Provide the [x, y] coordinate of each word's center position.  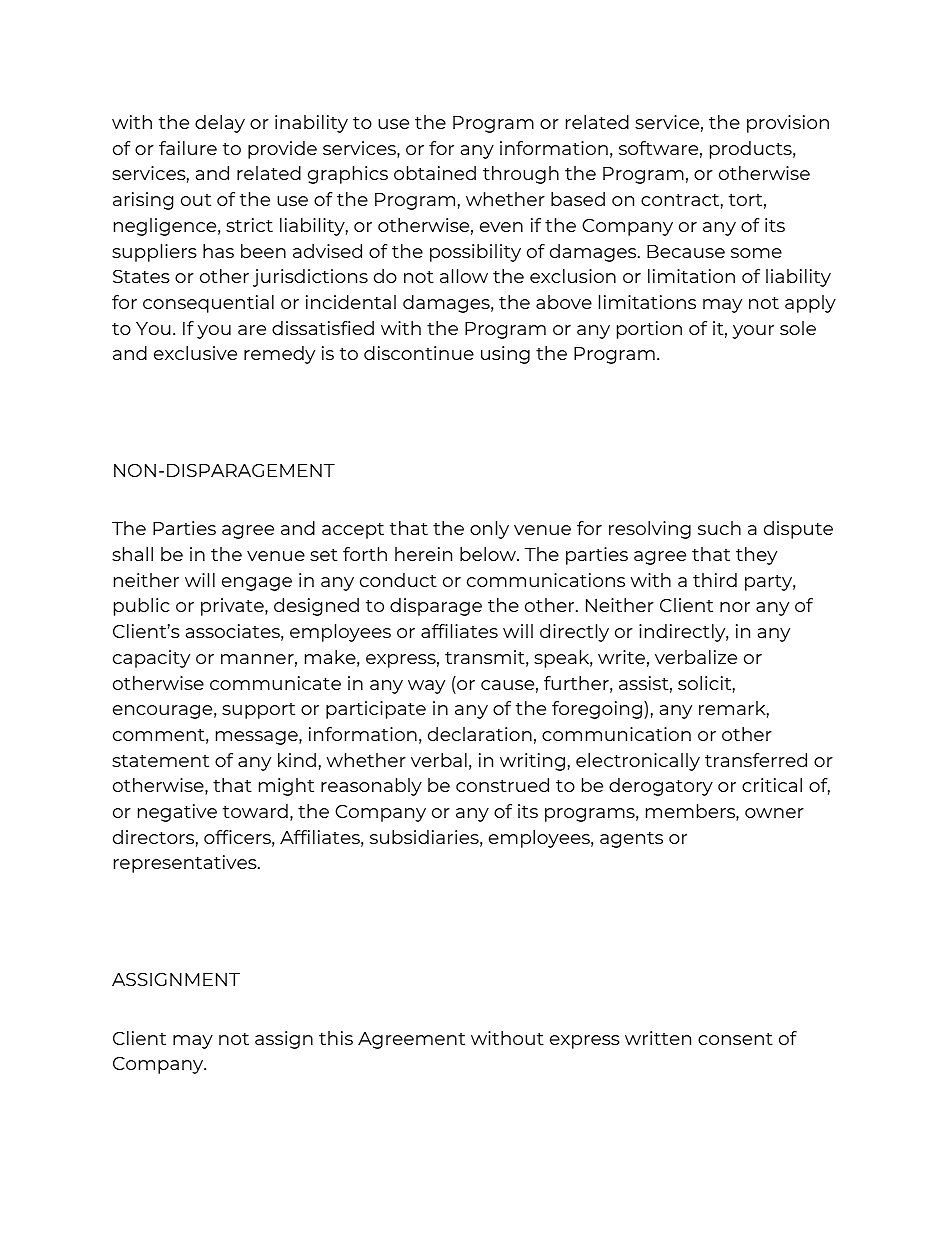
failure [188, 148]
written [658, 1038]
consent [735, 1039]
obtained [435, 173]
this [336, 1038]
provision [788, 124]
